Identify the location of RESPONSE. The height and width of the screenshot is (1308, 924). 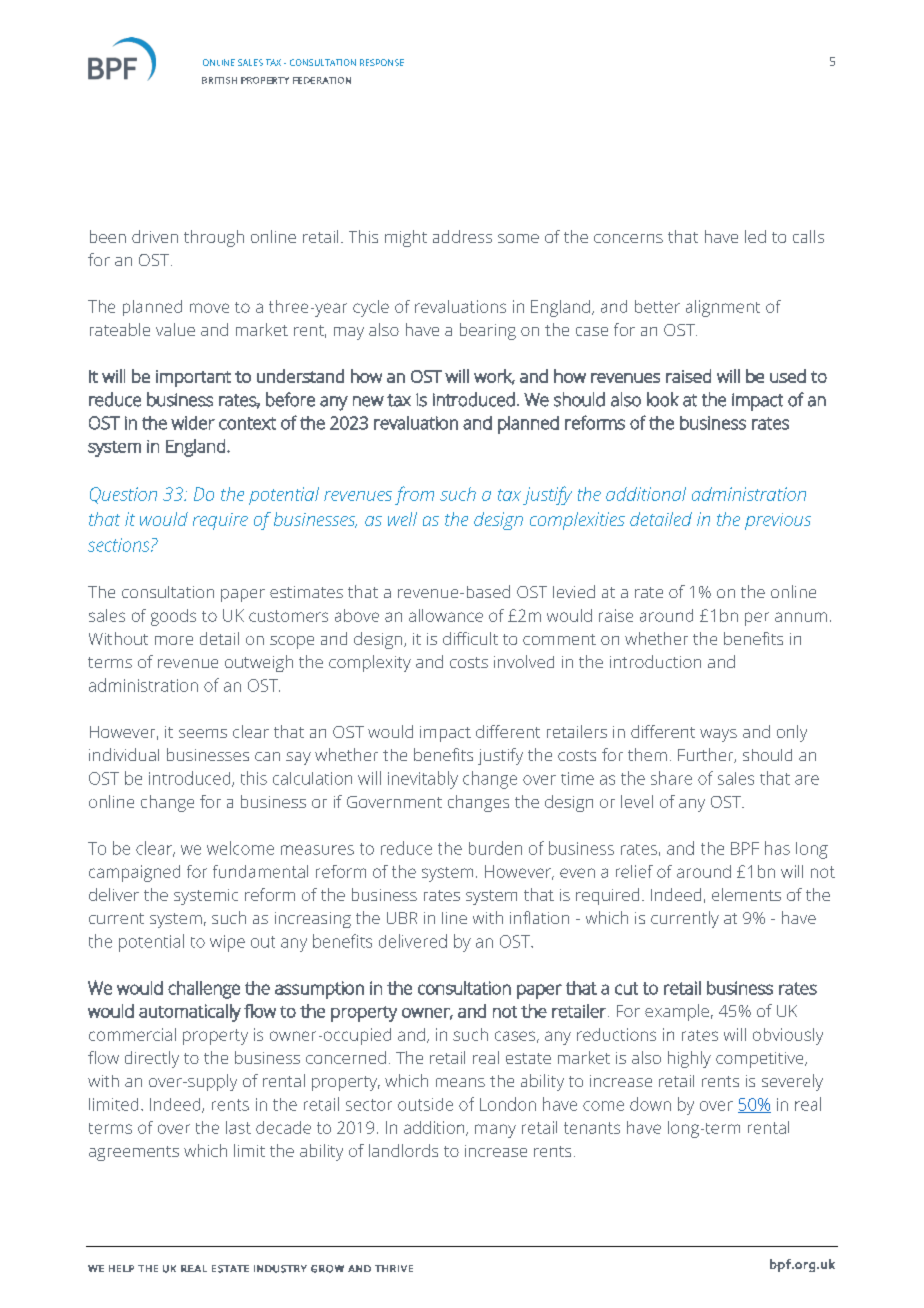
(382, 62).
